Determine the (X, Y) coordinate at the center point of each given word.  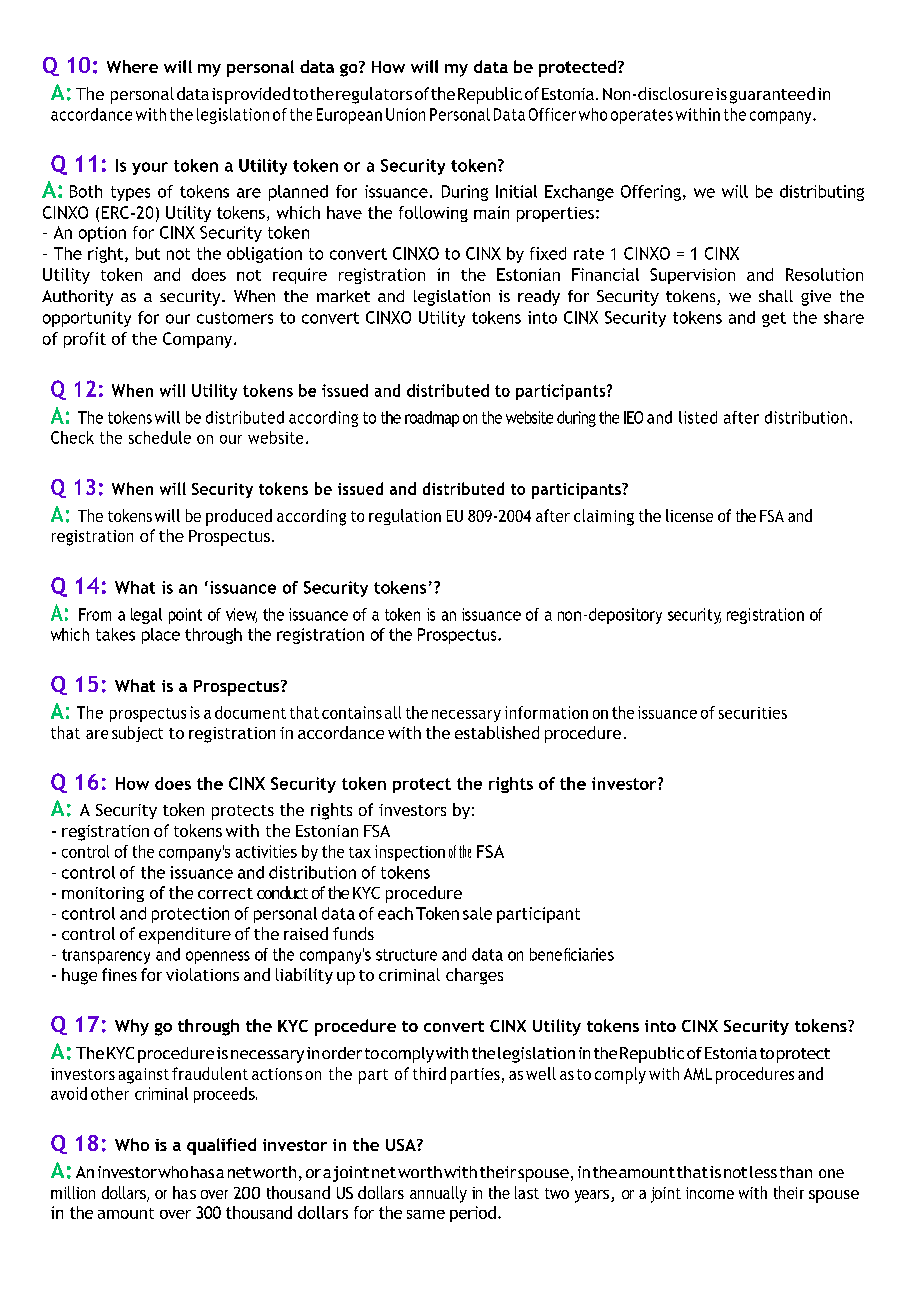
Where (132, 66)
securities (753, 713)
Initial (516, 191)
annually (438, 1194)
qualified (221, 1146)
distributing (822, 193)
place (161, 636)
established (497, 732)
